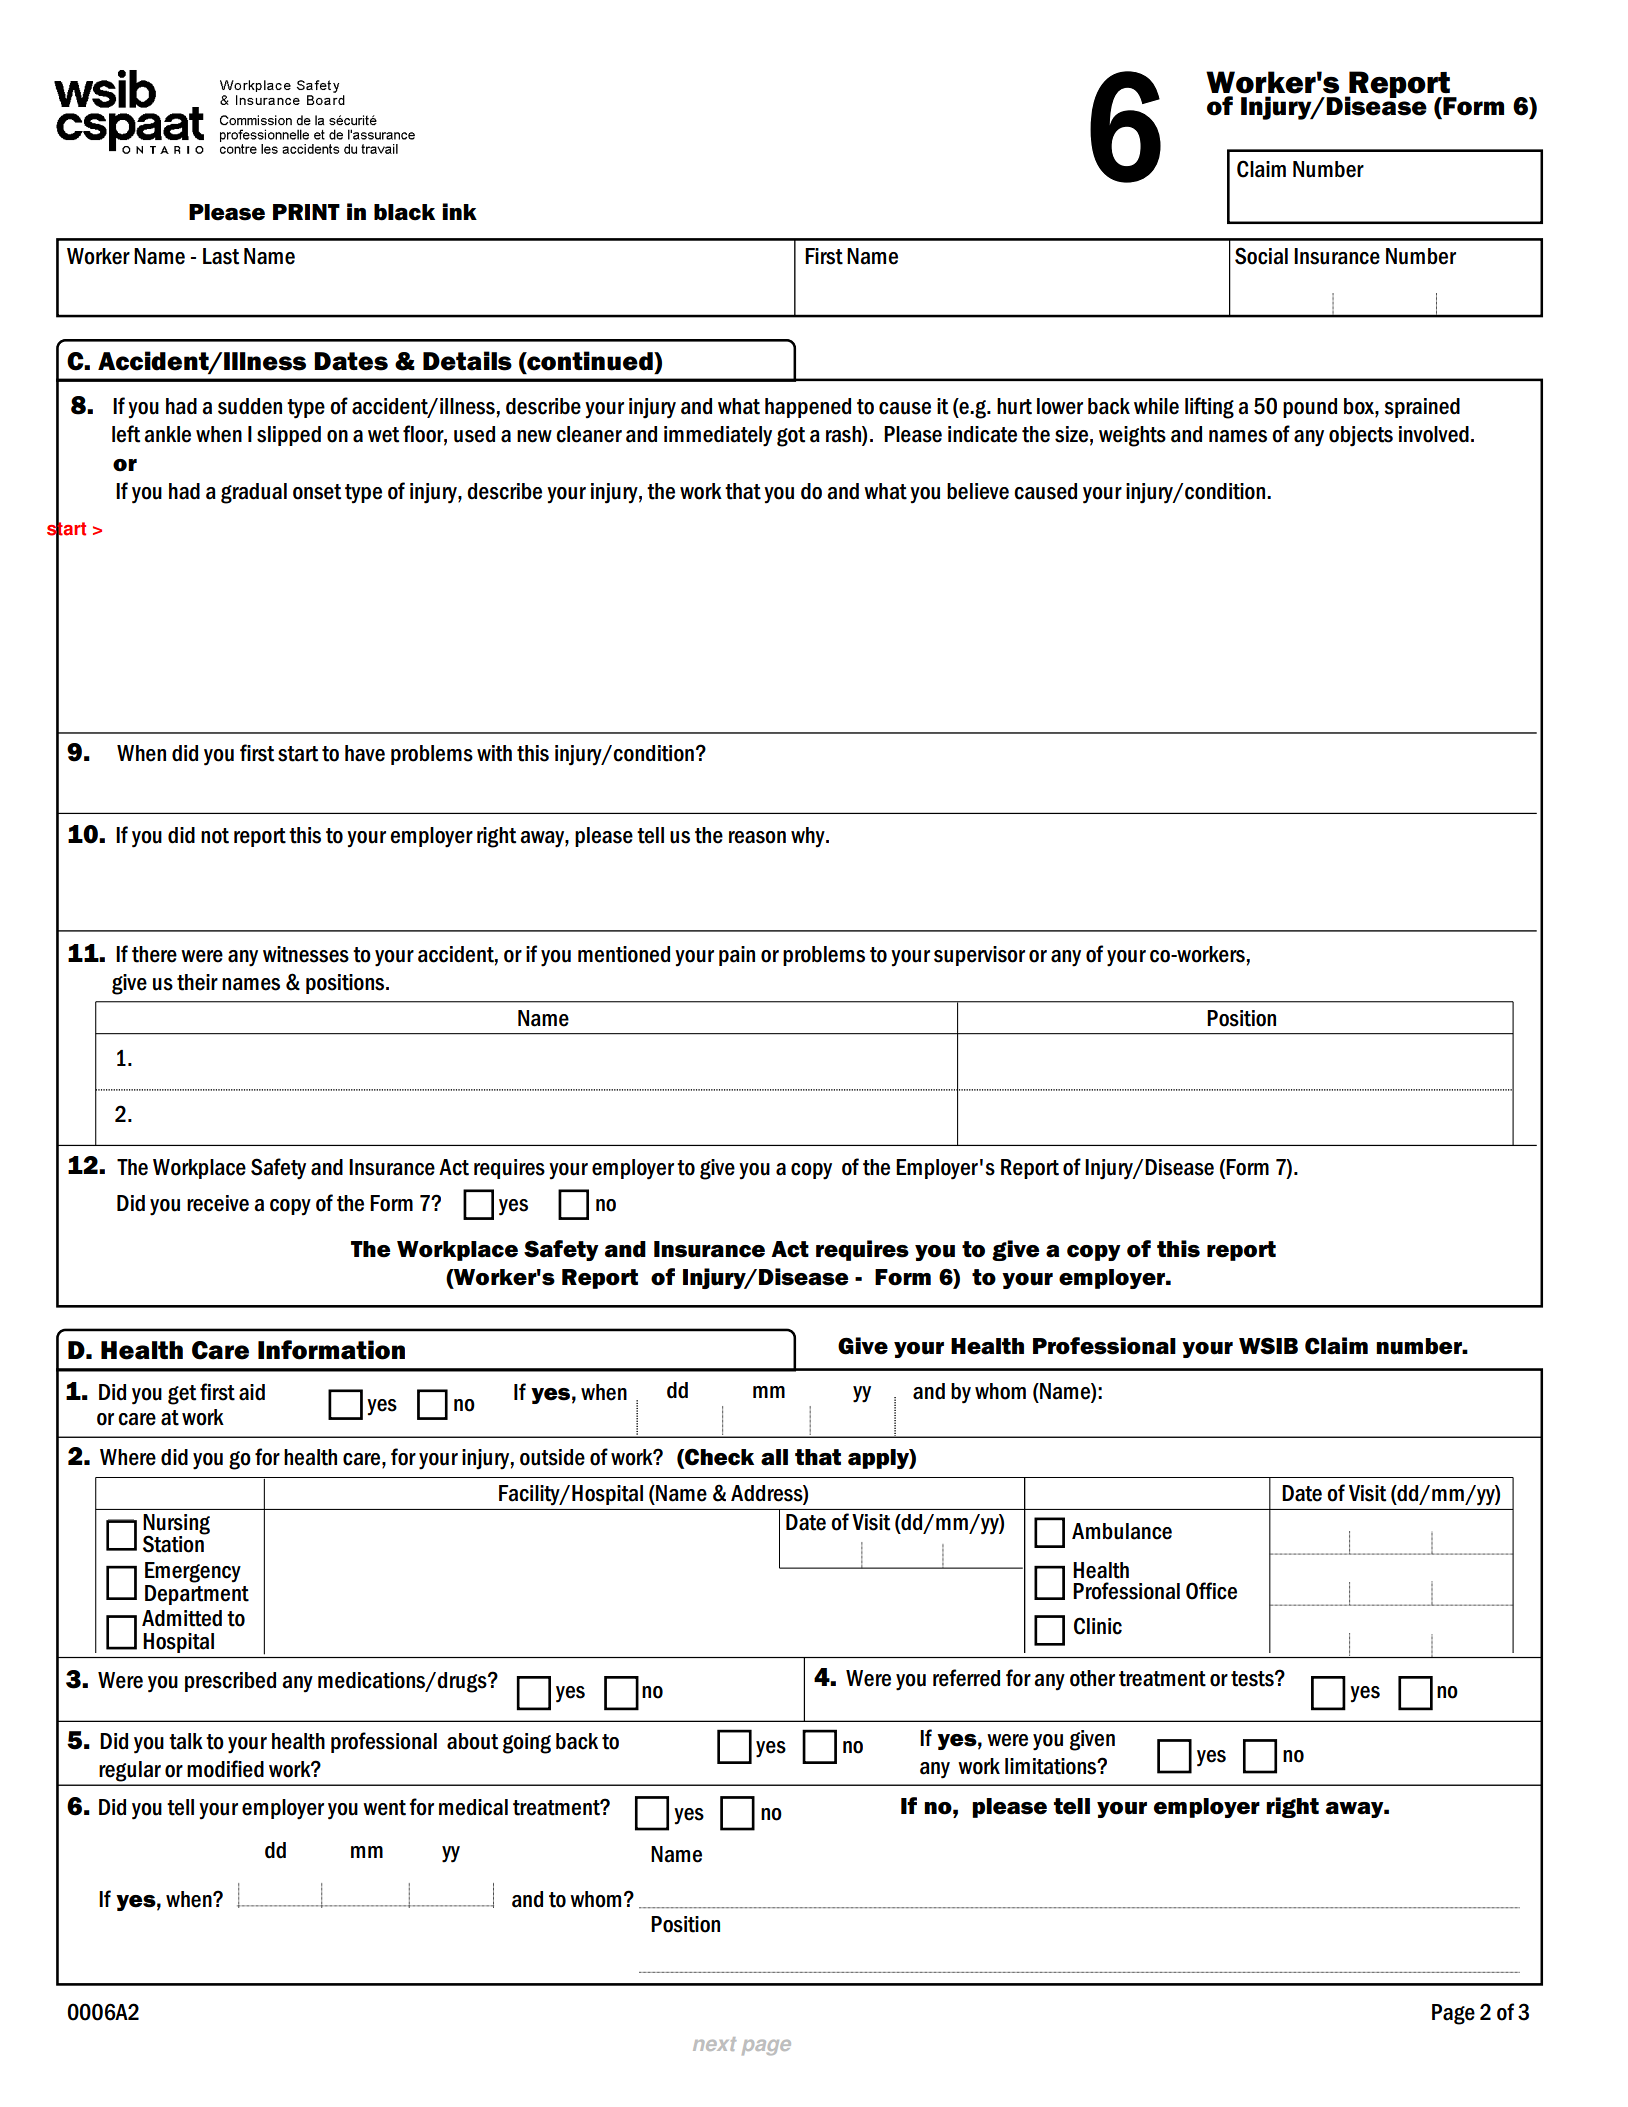 The height and width of the page is (2107, 1628). Describe the element at coordinates (714, 2044) in the page. I see `next` at that location.
